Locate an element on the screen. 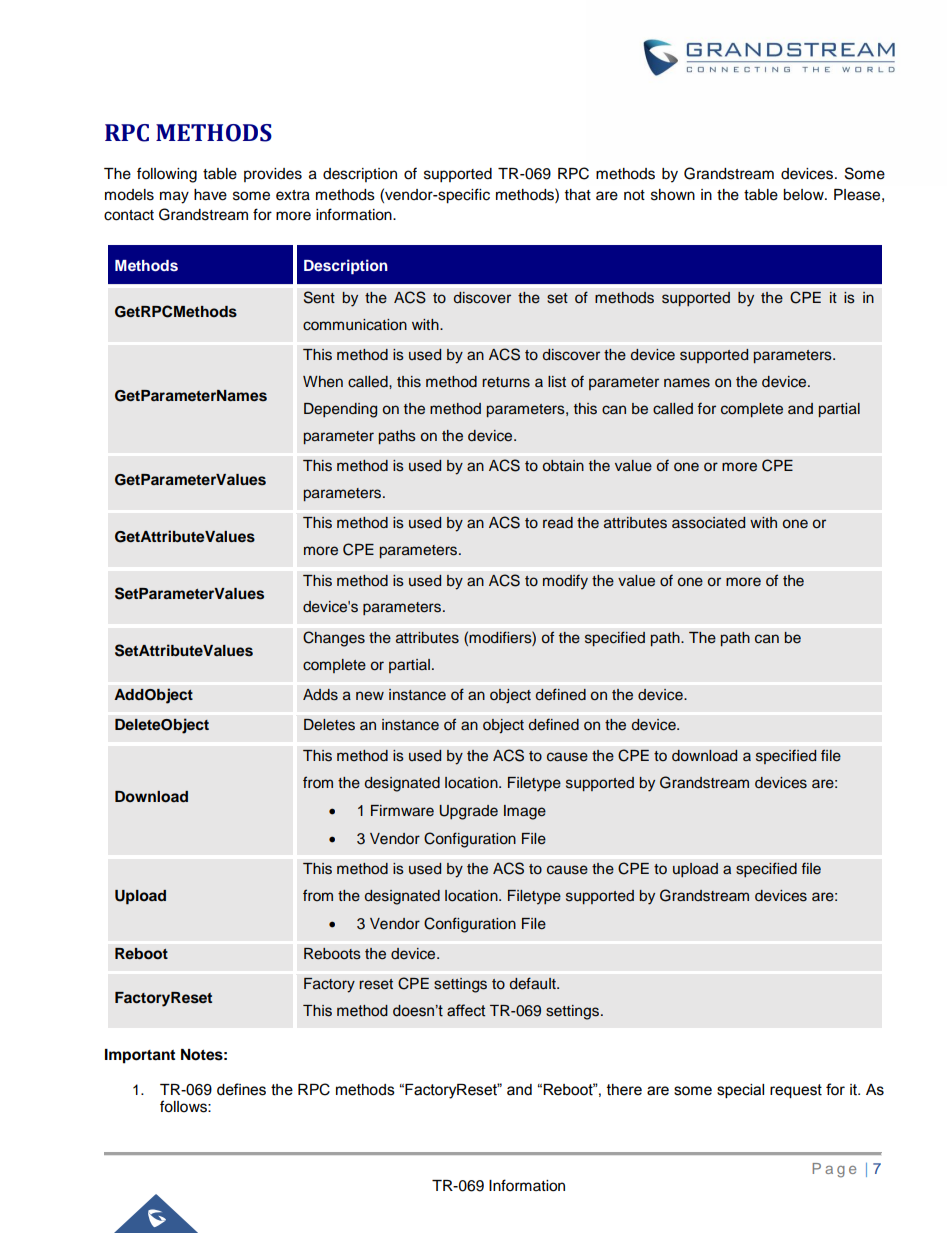 The width and height of the screenshot is (952, 1233). read is located at coordinates (558, 523).
